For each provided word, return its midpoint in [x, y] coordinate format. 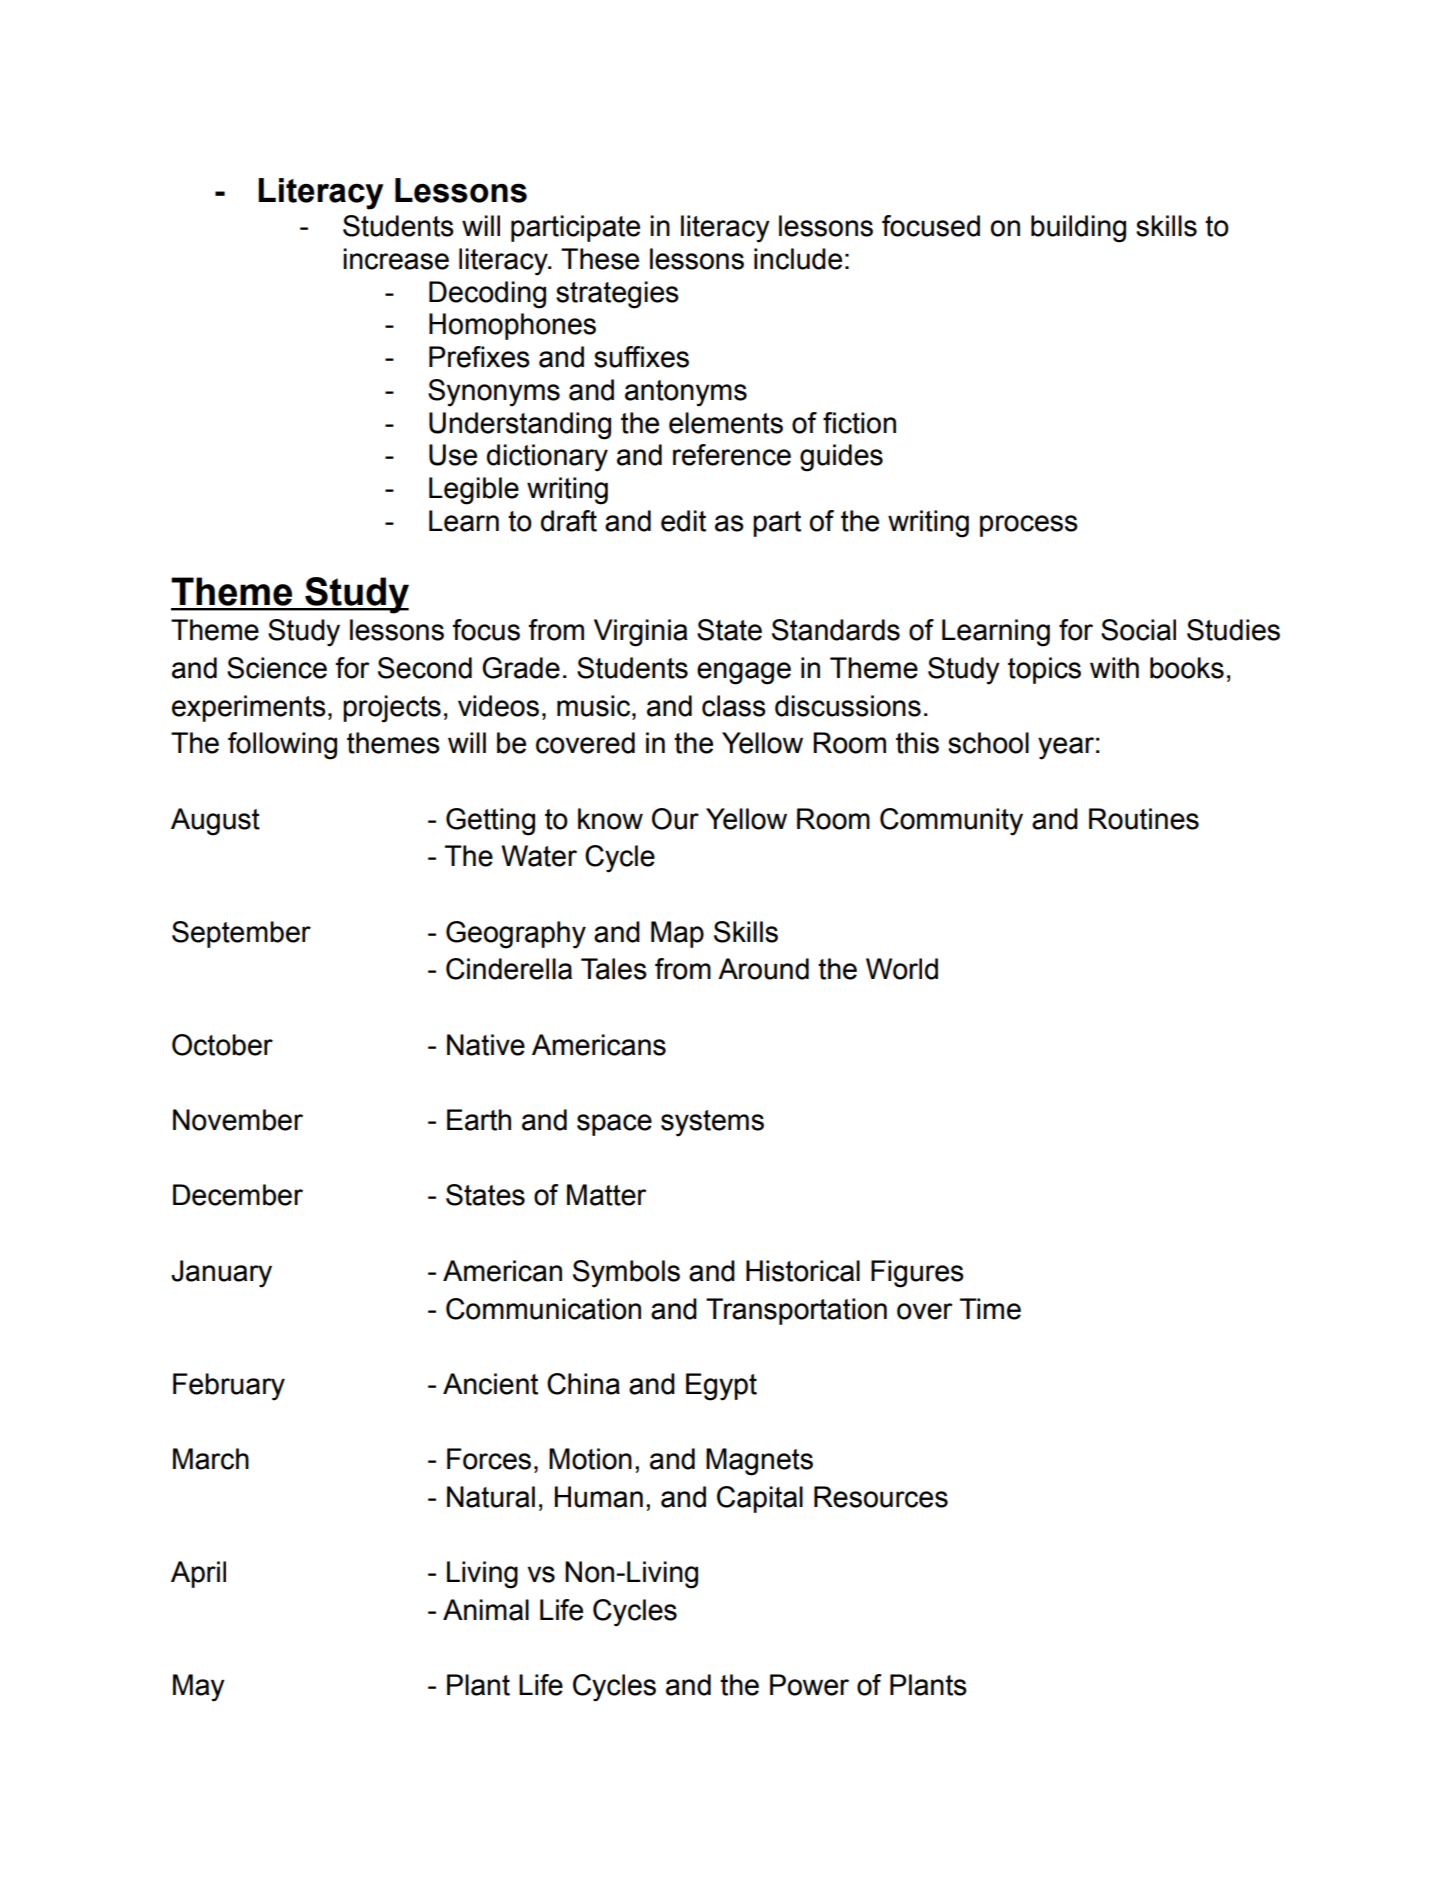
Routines [1144, 819]
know [610, 819]
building [1078, 229]
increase [396, 259]
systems [712, 1123]
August [215, 822]
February [229, 1387]
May [199, 1688]
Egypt [721, 1387]
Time [990, 1309]
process [1029, 526]
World [902, 969]
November [238, 1120]
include [798, 259]
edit [683, 521]
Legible [474, 491]
